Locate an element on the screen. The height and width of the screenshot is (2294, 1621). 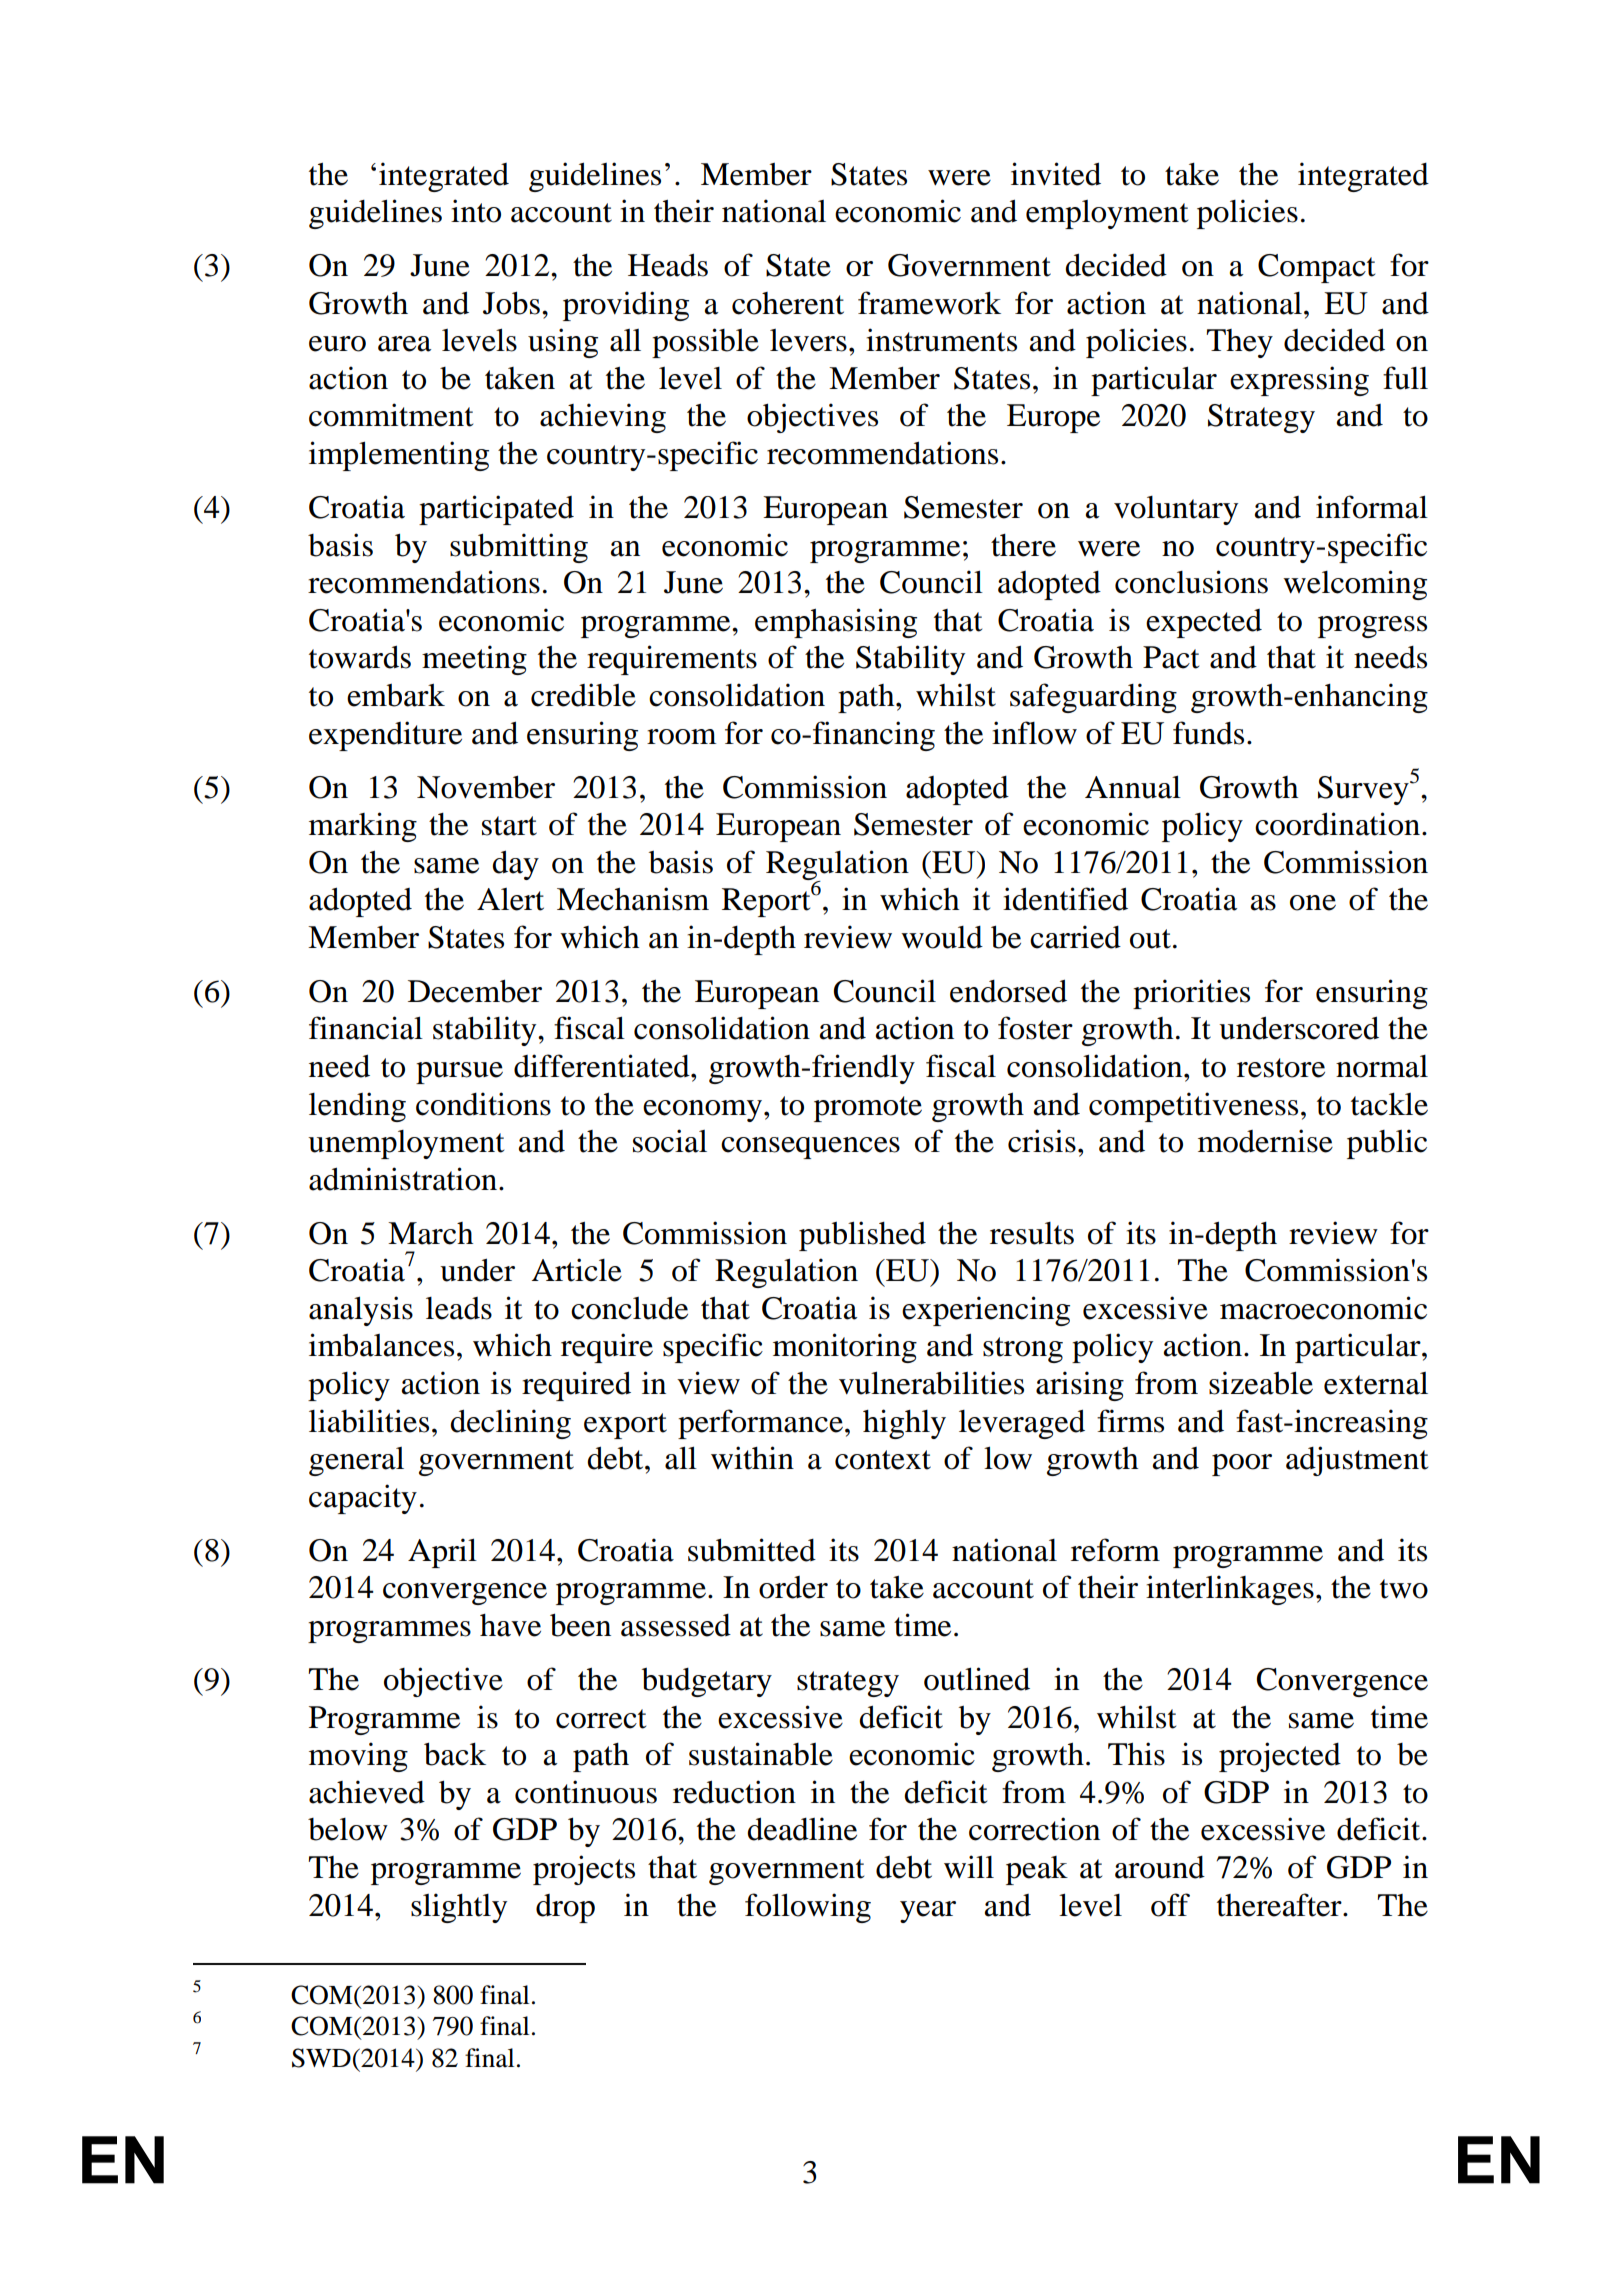
meeting is located at coordinates (474, 660).
